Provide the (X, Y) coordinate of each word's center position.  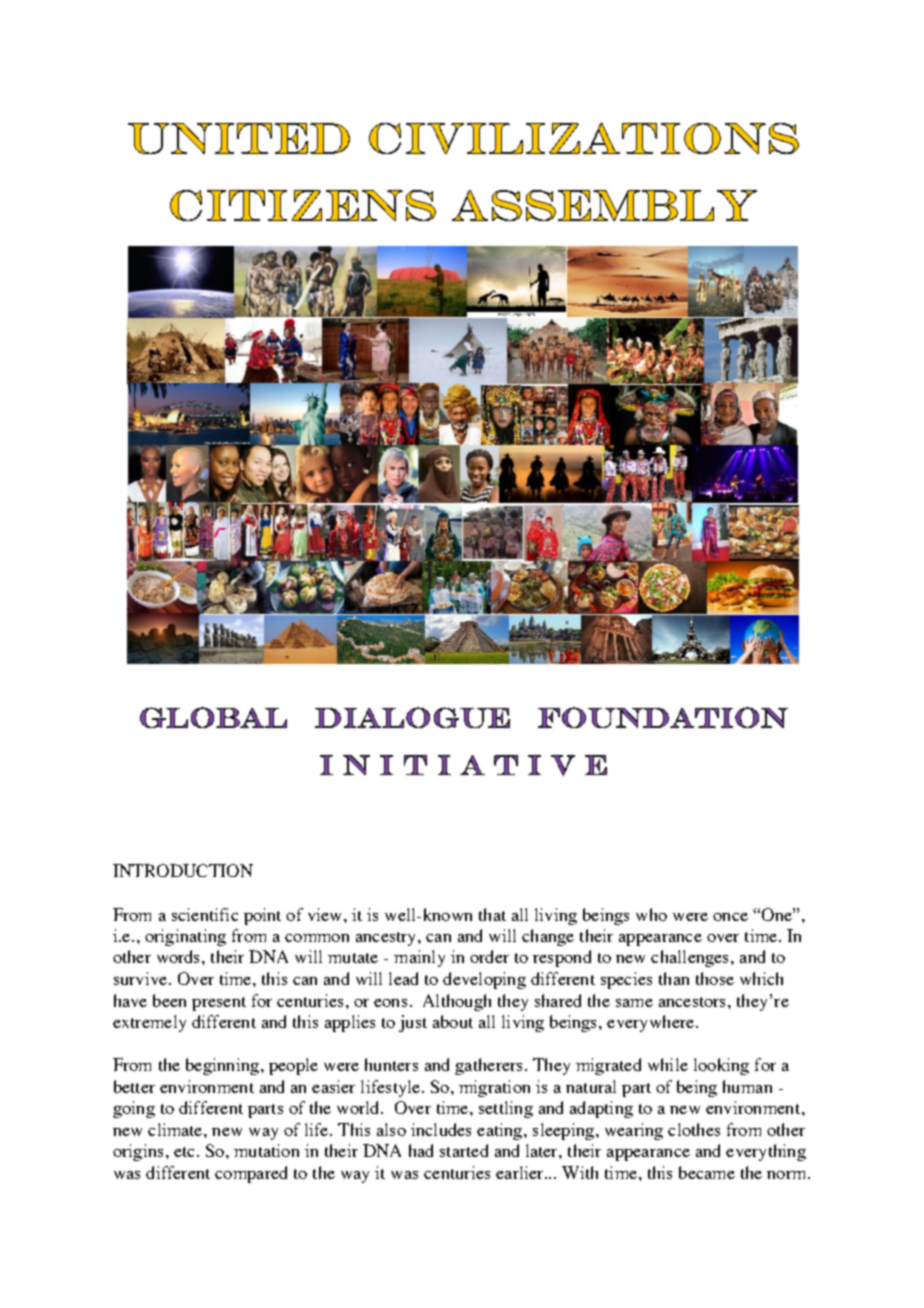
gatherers (488, 1066)
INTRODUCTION (183, 870)
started (464, 1150)
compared (251, 1174)
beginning (222, 1066)
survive (140, 978)
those (715, 978)
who (651, 914)
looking (721, 1066)
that (492, 914)
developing (484, 980)
